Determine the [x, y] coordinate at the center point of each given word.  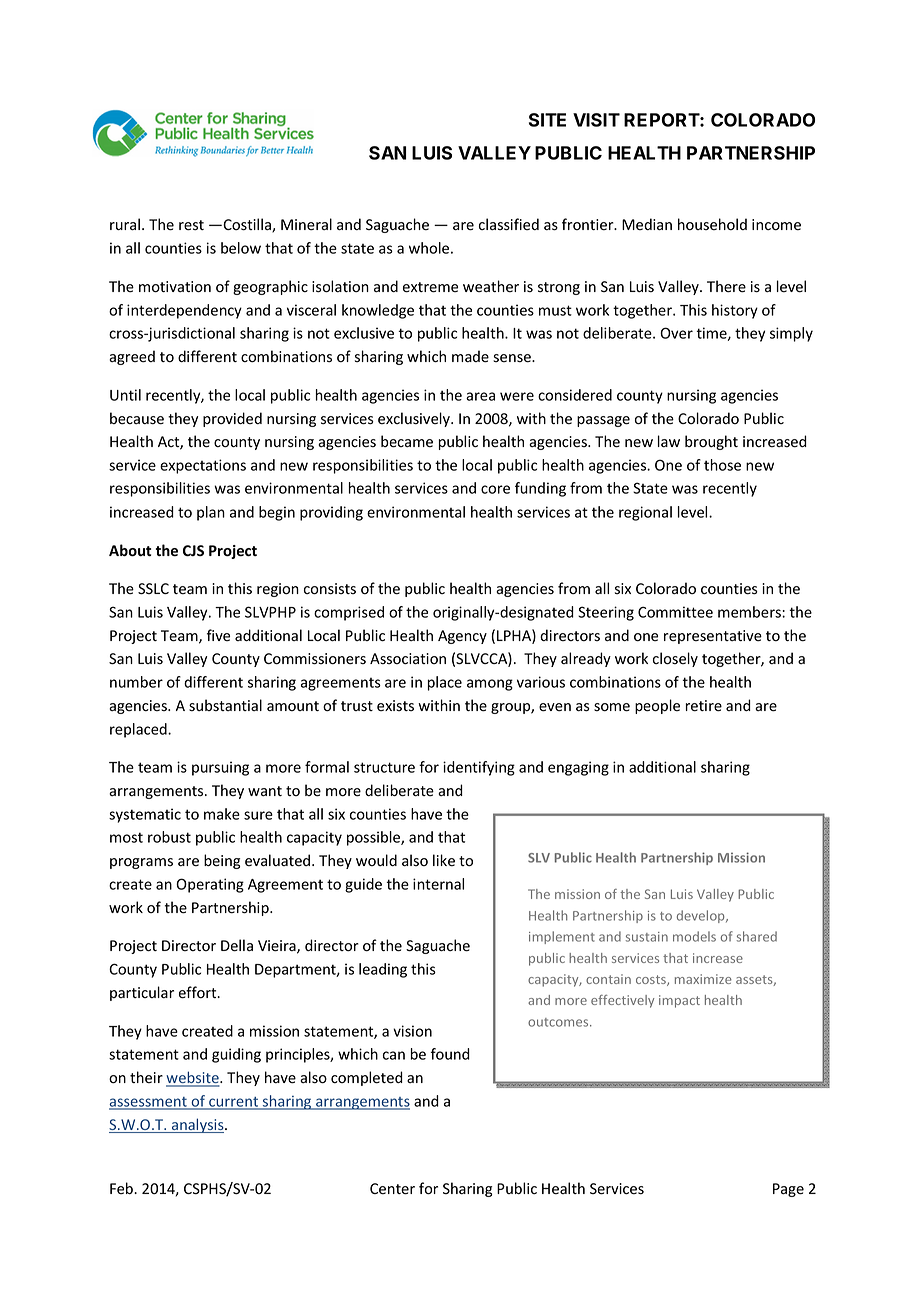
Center [392, 1189]
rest [191, 225]
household [712, 224]
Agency [462, 637]
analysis [198, 1125]
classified [509, 224]
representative [713, 637]
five [218, 635]
